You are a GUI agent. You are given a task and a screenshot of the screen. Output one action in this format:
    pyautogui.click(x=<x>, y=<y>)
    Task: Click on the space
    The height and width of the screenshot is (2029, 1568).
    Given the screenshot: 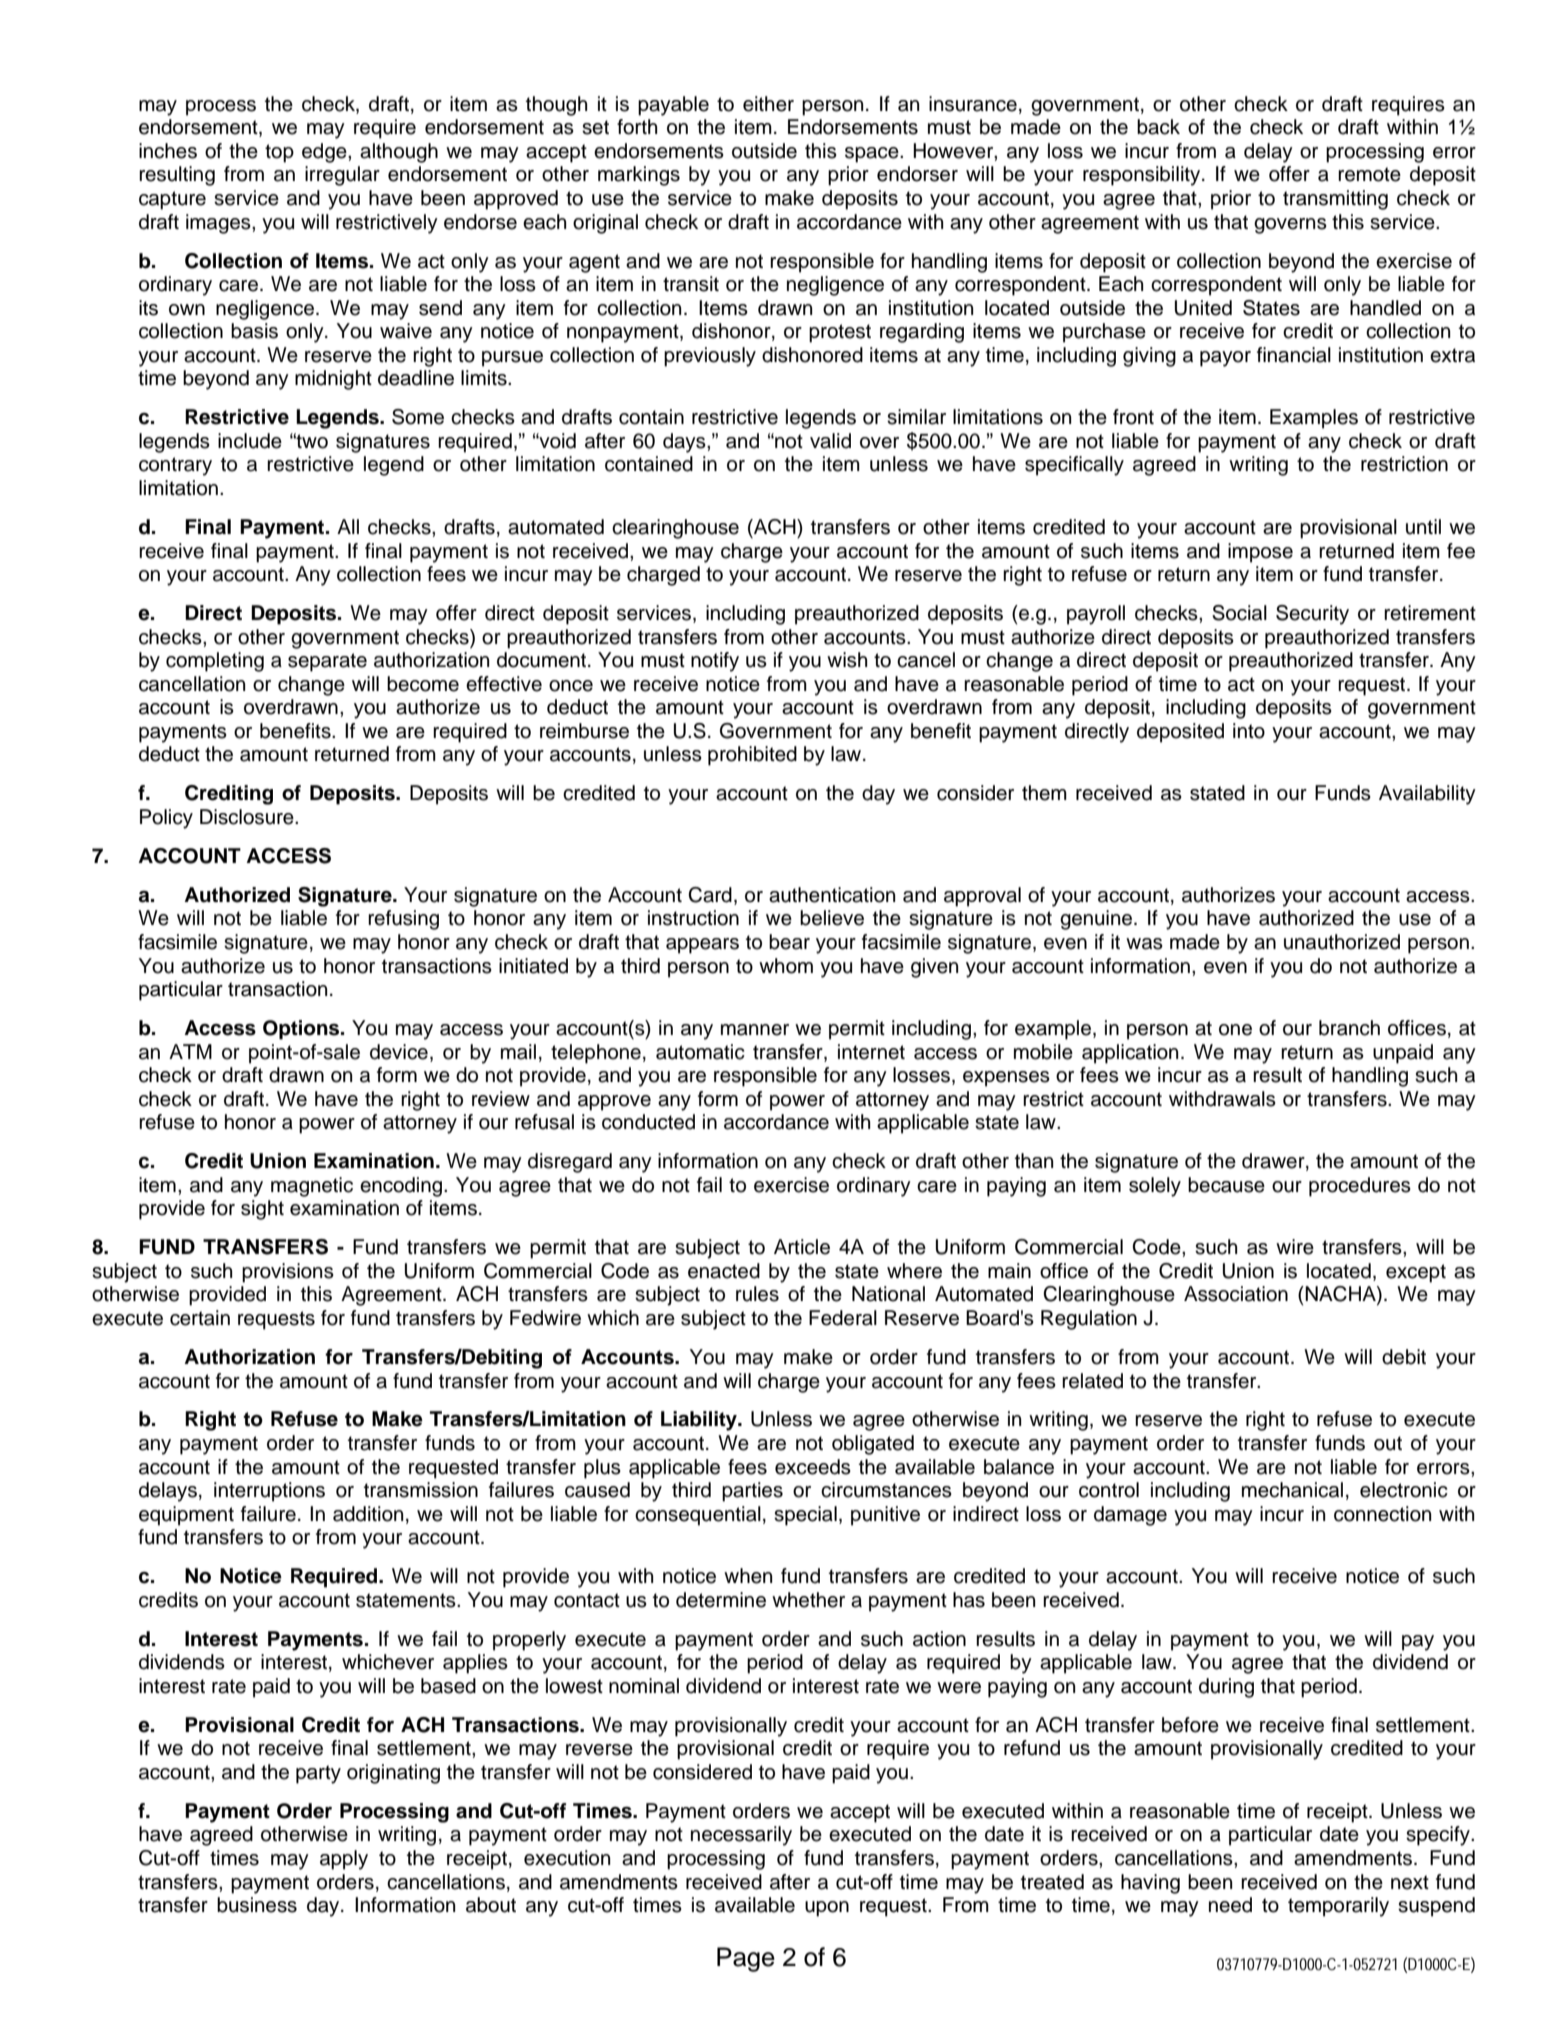 What is the action you would take?
    pyautogui.click(x=873, y=155)
